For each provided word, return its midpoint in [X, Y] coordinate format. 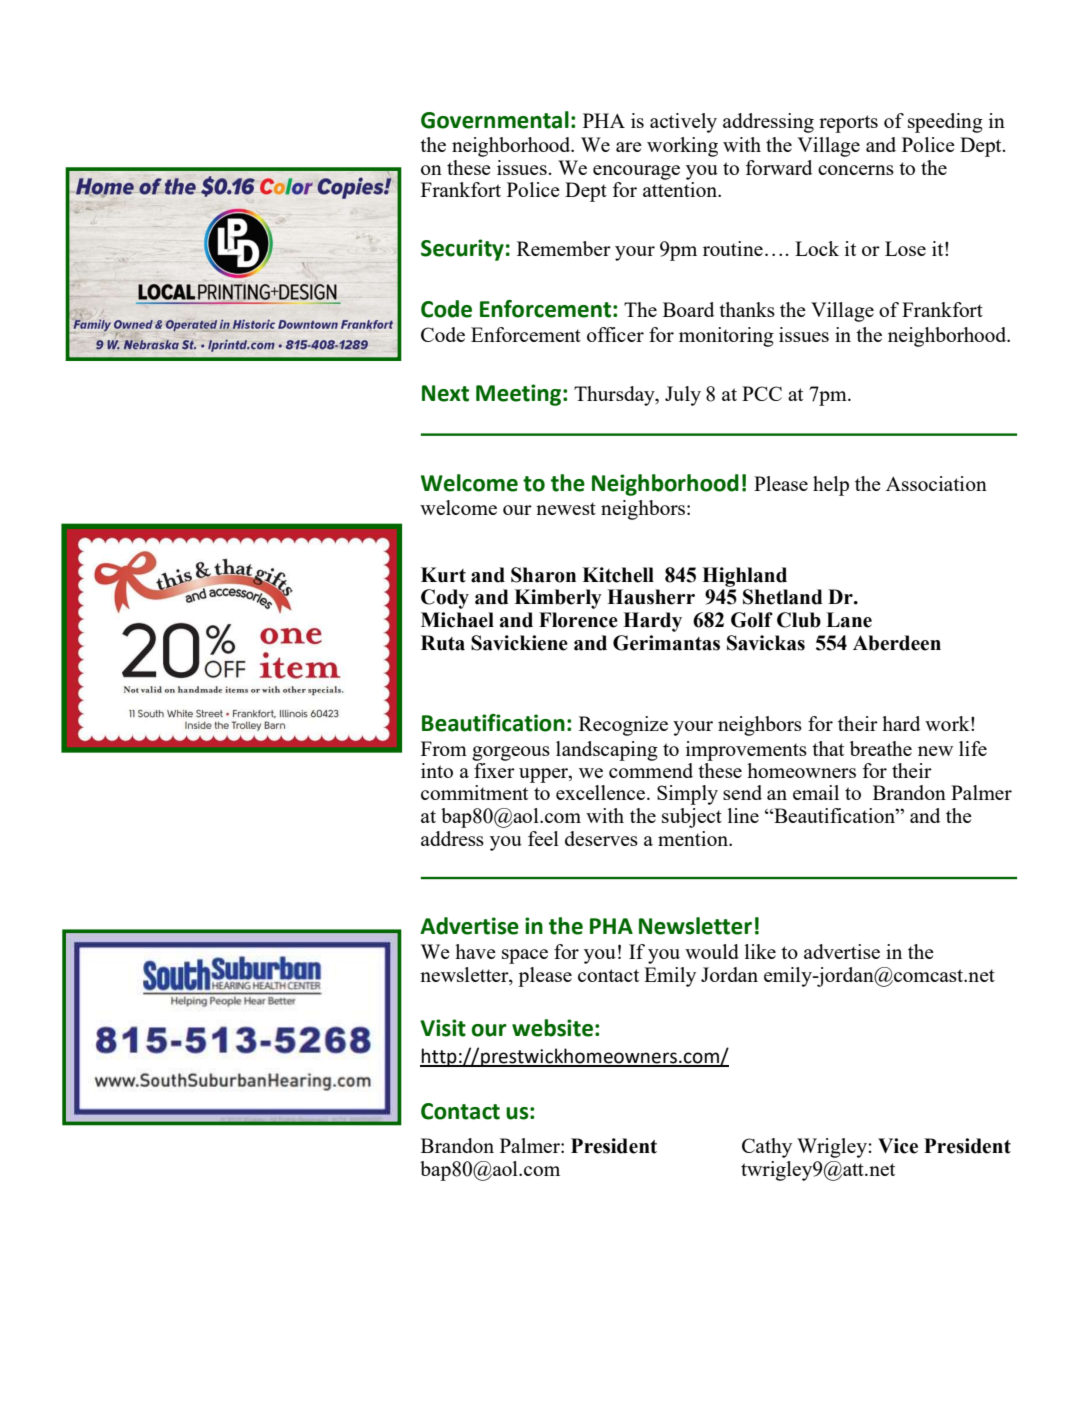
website [552, 1028]
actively [683, 123]
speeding [945, 123]
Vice [898, 1146]
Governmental [495, 120]
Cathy [767, 1148]
